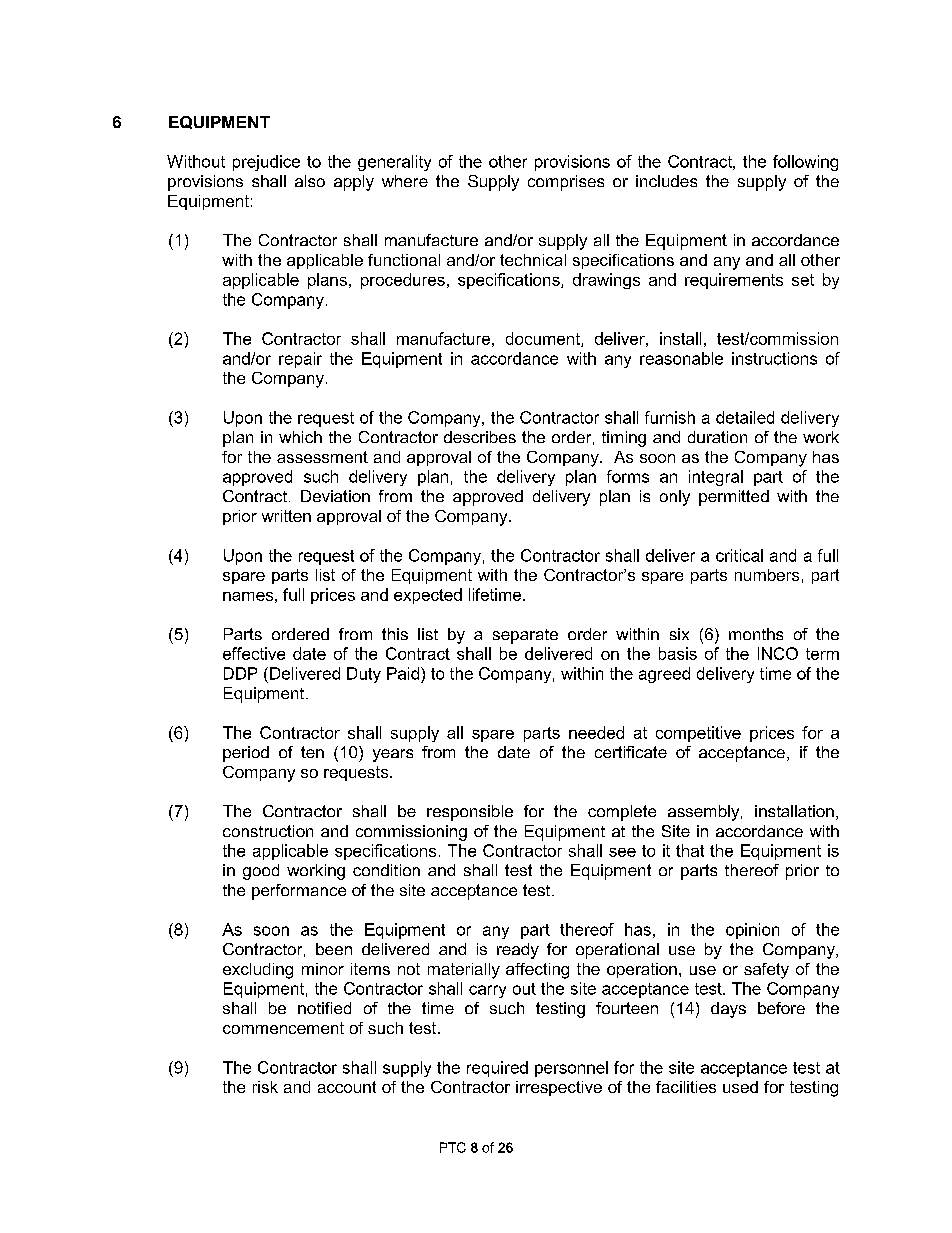 This document has width=952, height=1233. I want to click on detailed, so click(745, 417).
